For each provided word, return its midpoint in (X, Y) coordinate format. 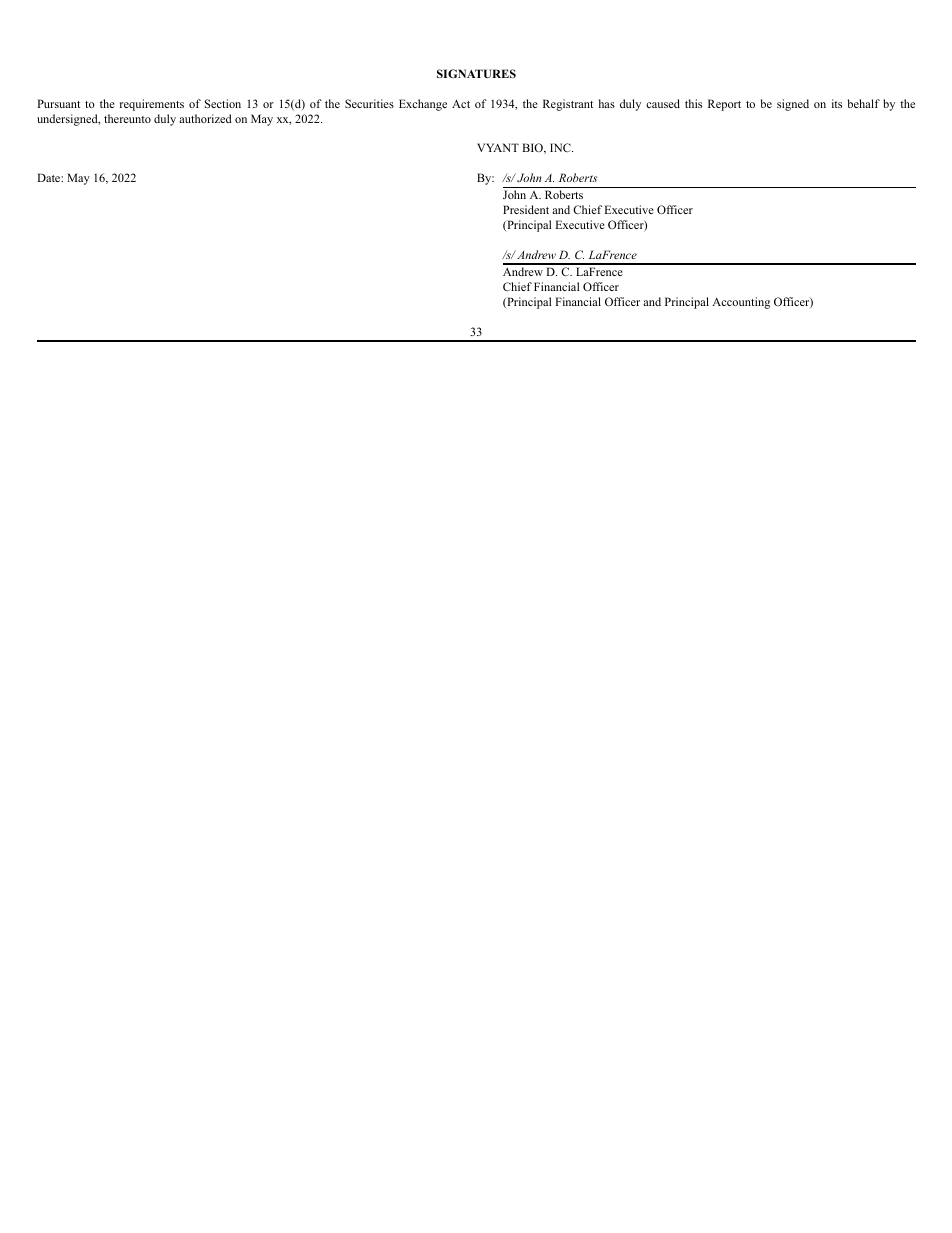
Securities (369, 103)
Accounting (741, 303)
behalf (864, 103)
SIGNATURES (476, 73)
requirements (152, 105)
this (693, 103)
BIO (533, 148)
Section (223, 103)
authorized (205, 118)
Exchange (423, 105)
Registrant (568, 105)
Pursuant (58, 103)
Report (724, 105)
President (526, 209)
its (837, 103)
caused (663, 103)
